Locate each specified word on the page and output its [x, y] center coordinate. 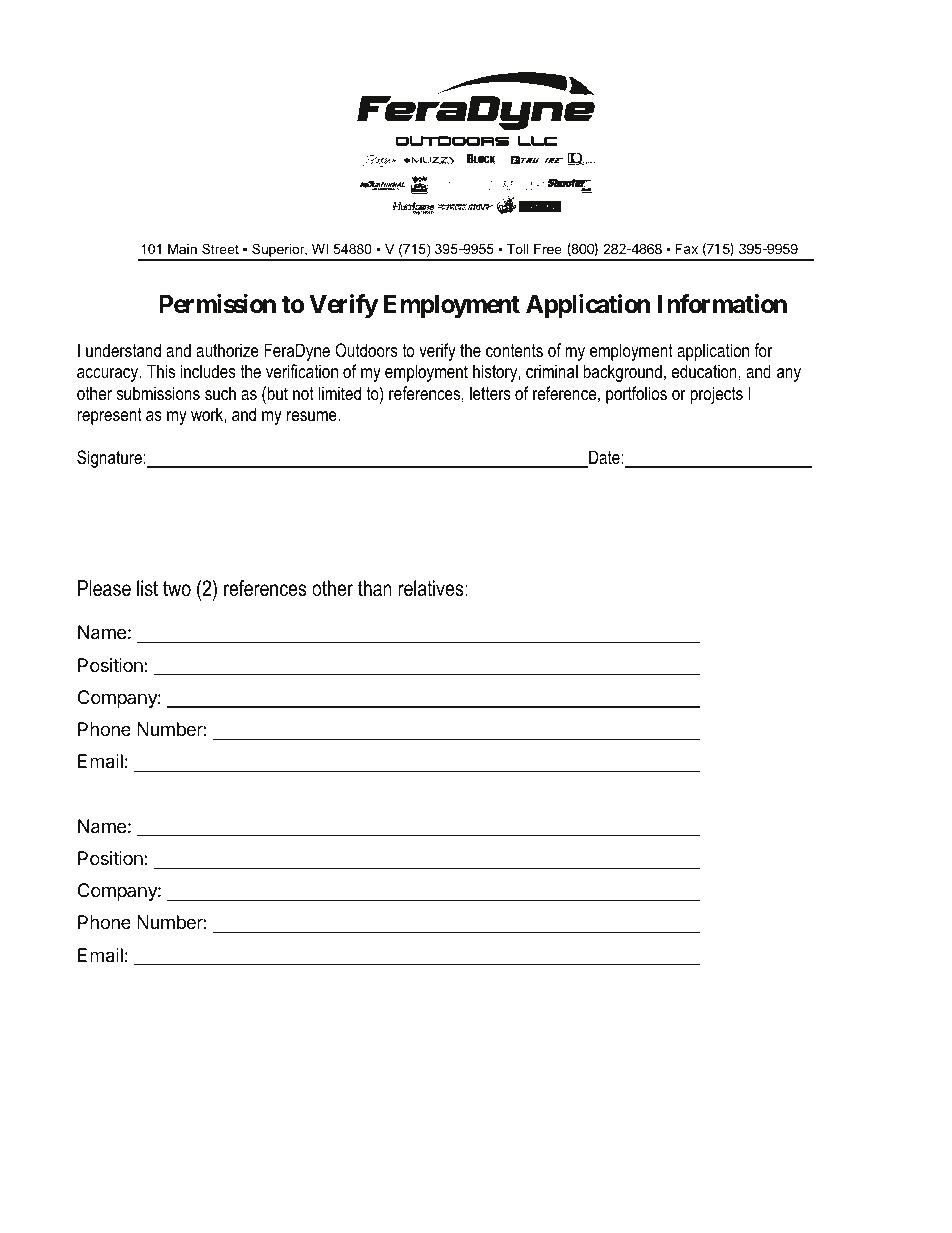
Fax [686, 248]
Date [603, 458]
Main [182, 249]
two [177, 589]
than [375, 588]
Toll [518, 249]
